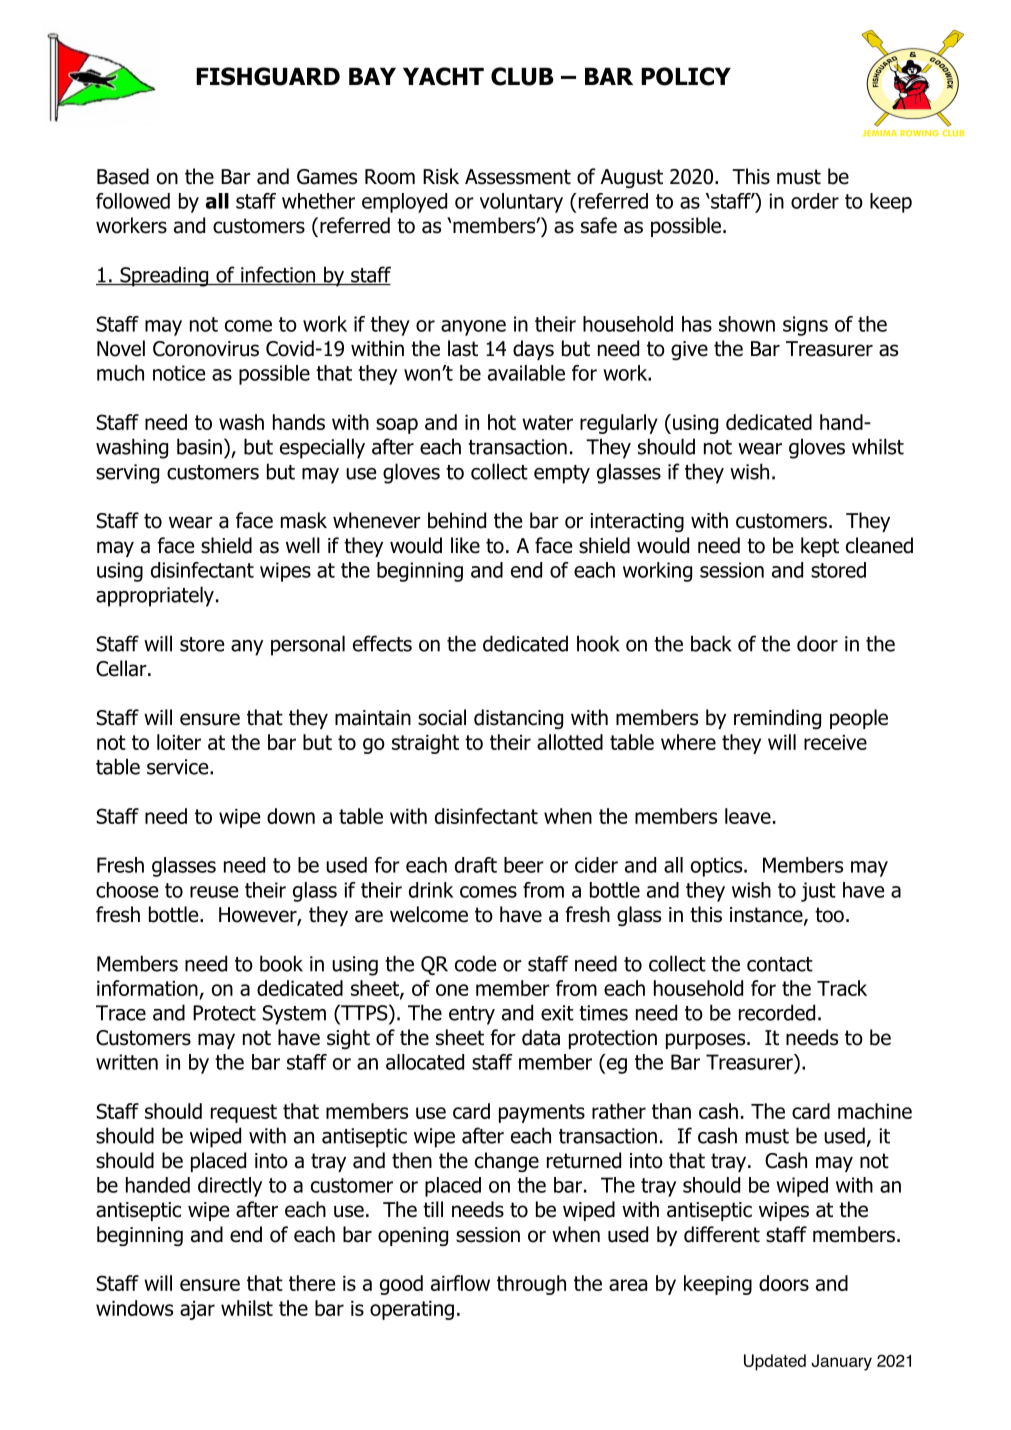  Describe the element at coordinates (815, 201) in the image. I see `order` at that location.
